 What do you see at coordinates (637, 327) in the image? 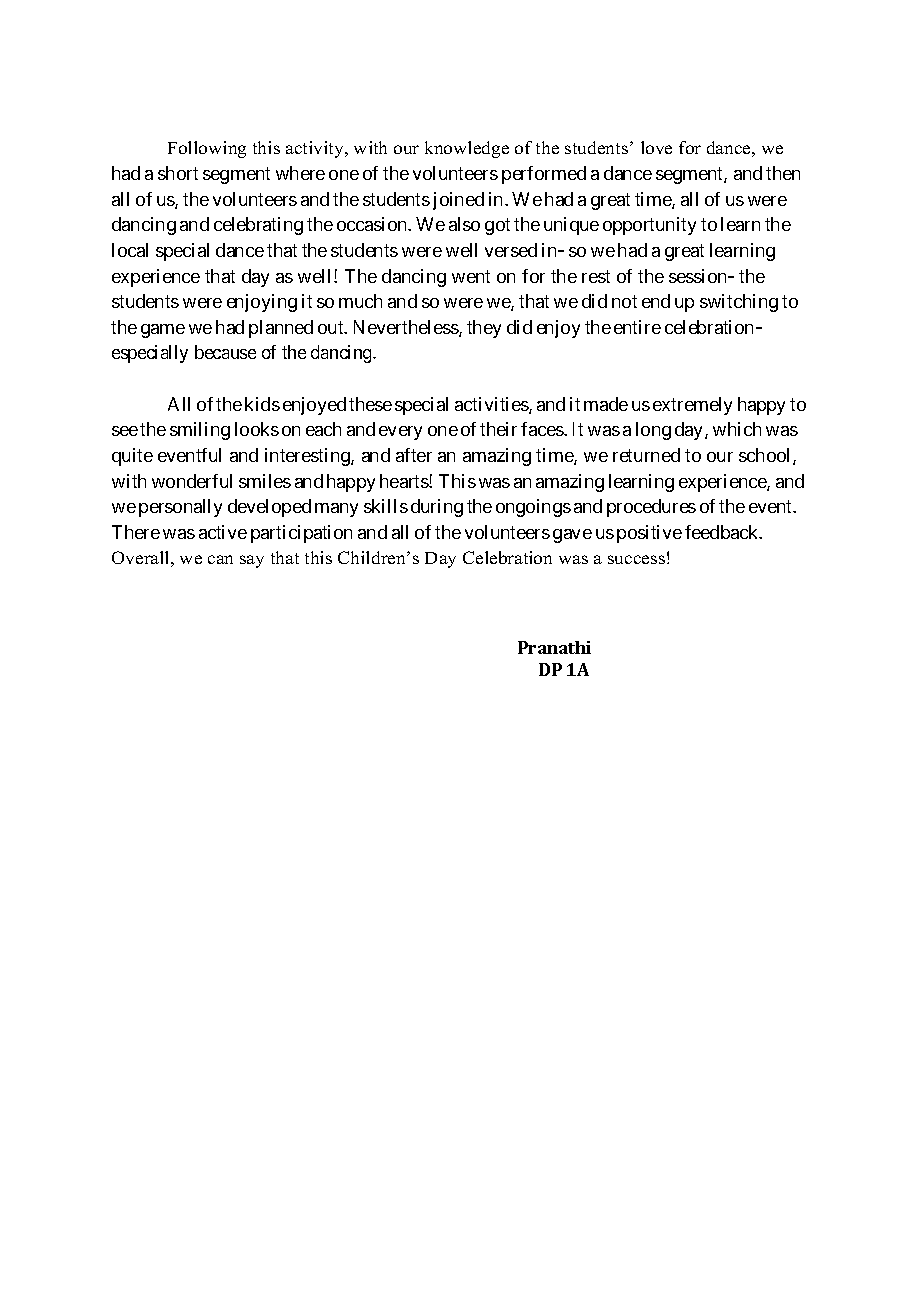
I see `entire` at bounding box center [637, 327].
